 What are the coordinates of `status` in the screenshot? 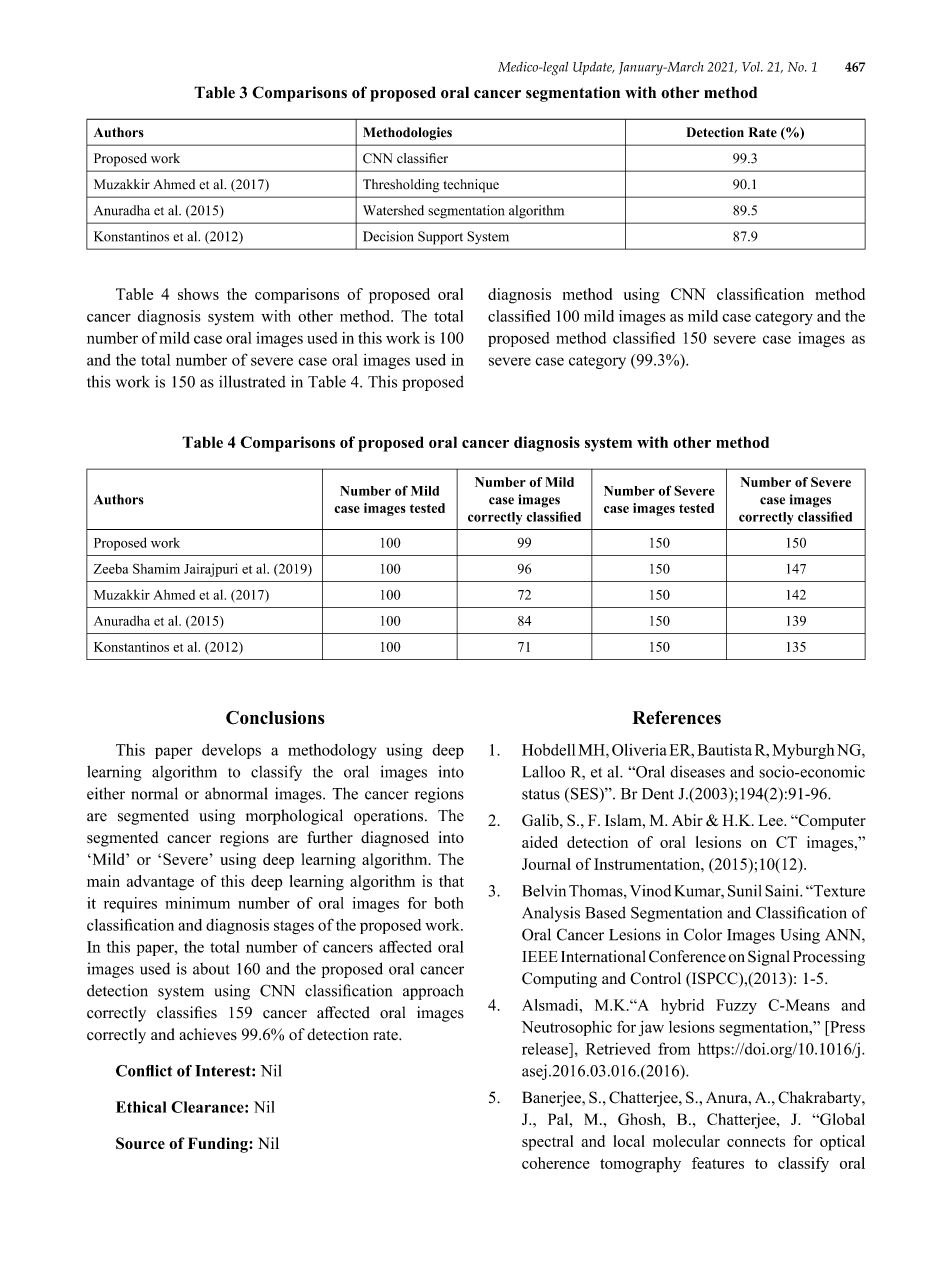 It's located at (541, 794).
